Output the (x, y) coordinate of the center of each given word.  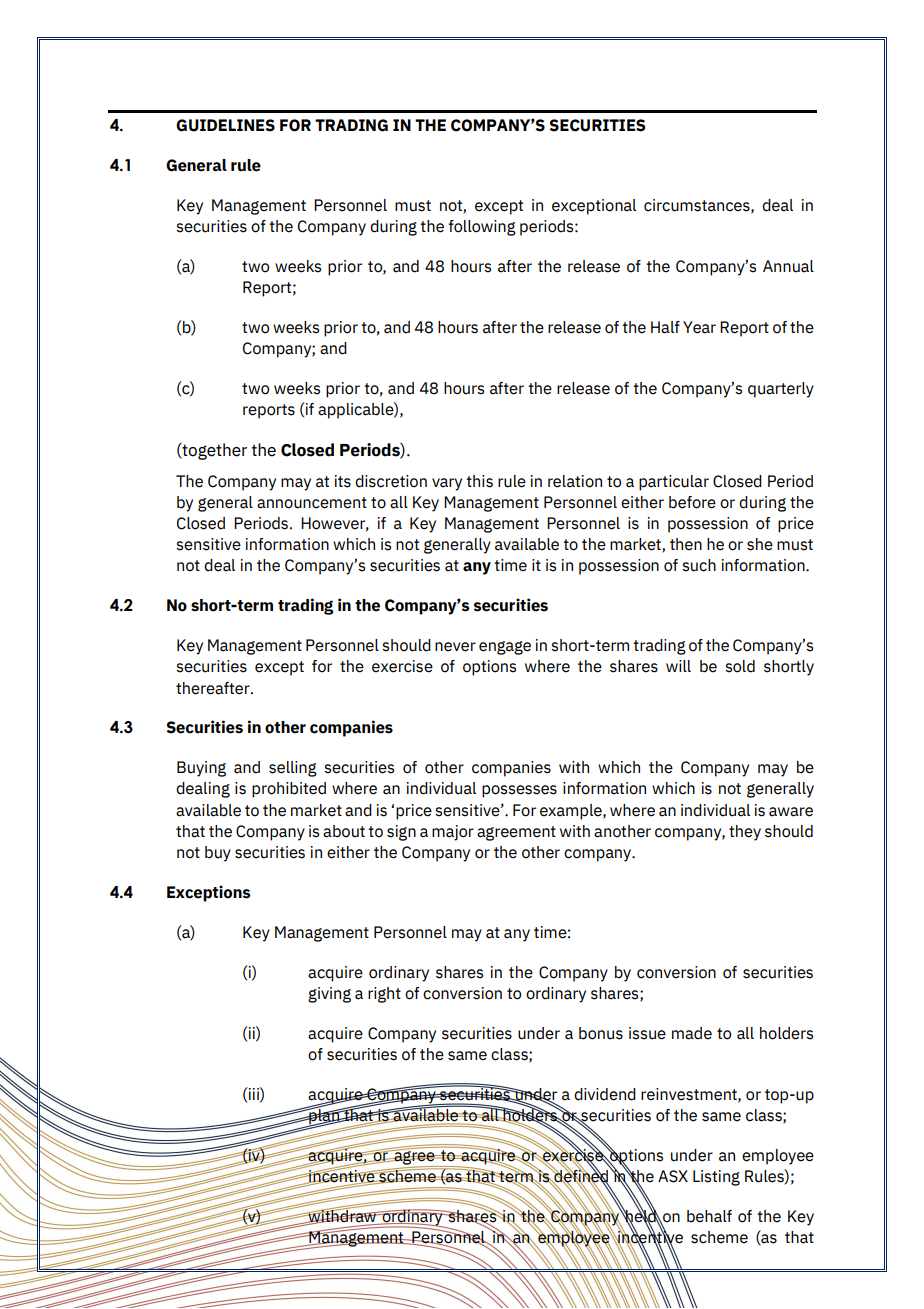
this (479, 481)
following (482, 228)
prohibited (289, 790)
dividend (605, 1094)
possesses (519, 791)
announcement (312, 503)
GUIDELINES (225, 125)
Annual (788, 266)
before (692, 502)
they (745, 833)
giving (329, 995)
